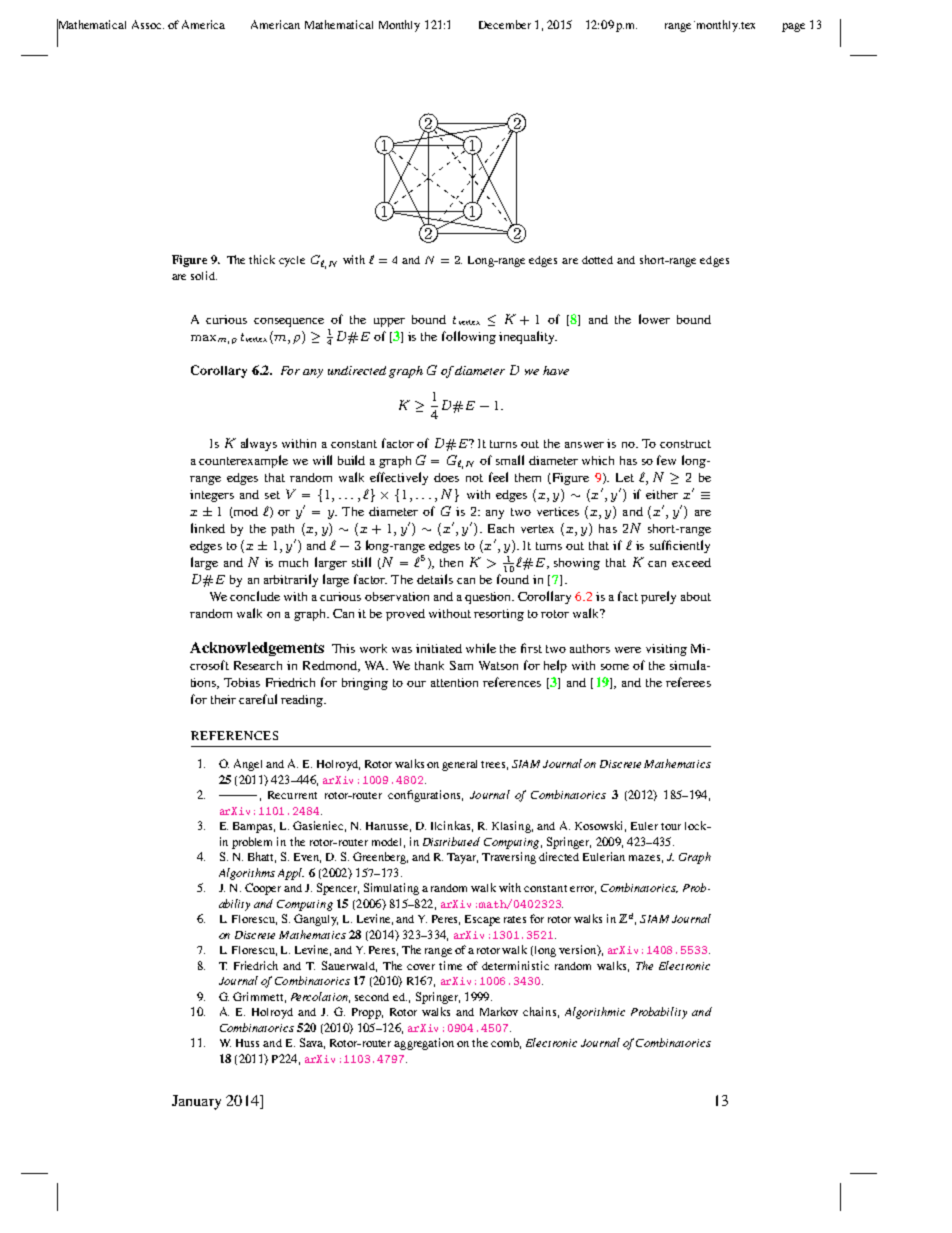 Image resolution: width=952 pixels, height=1233 pixels. I want to click on Markov, so click(499, 1011).
